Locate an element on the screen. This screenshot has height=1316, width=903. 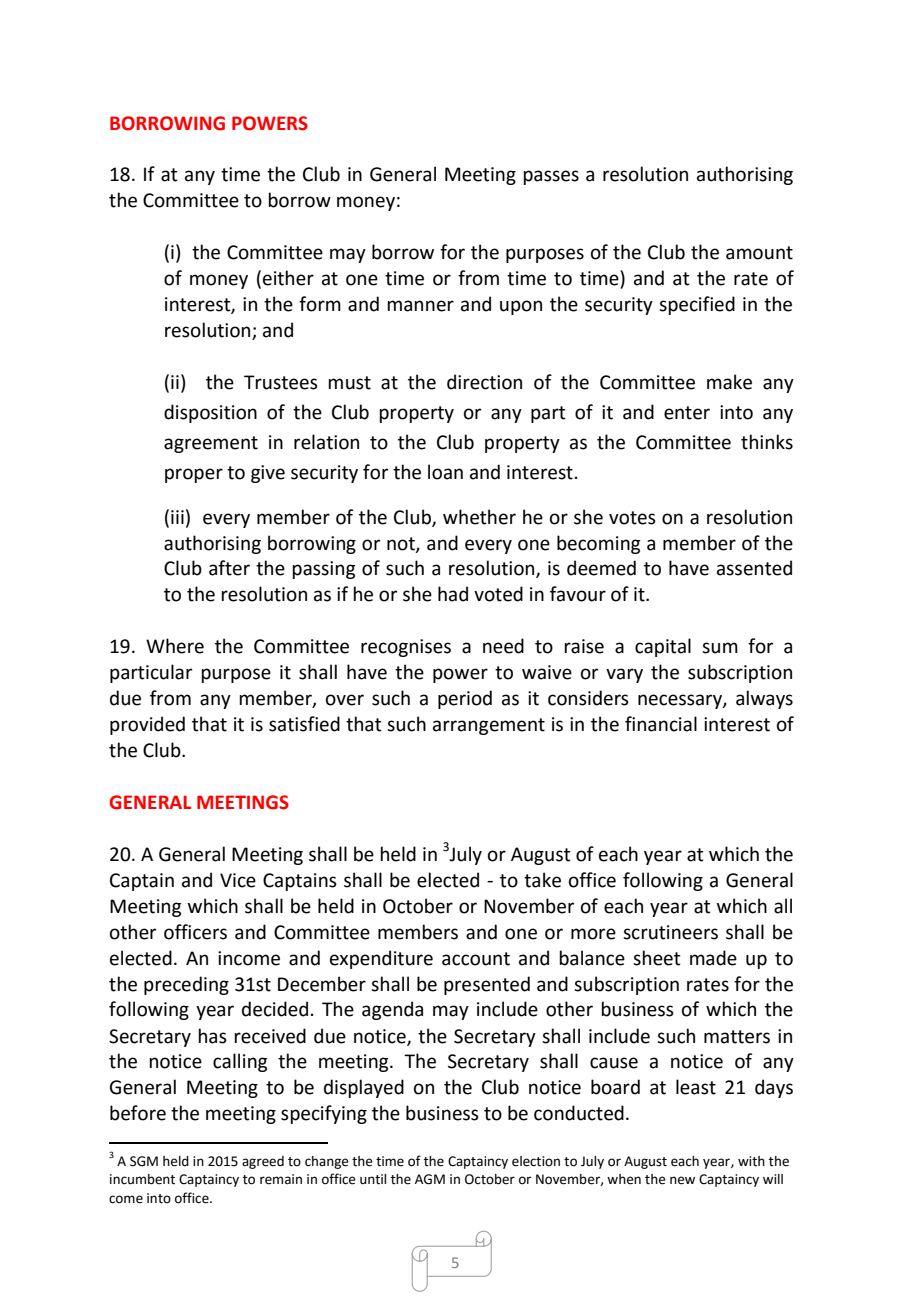
new is located at coordinates (682, 1180).
